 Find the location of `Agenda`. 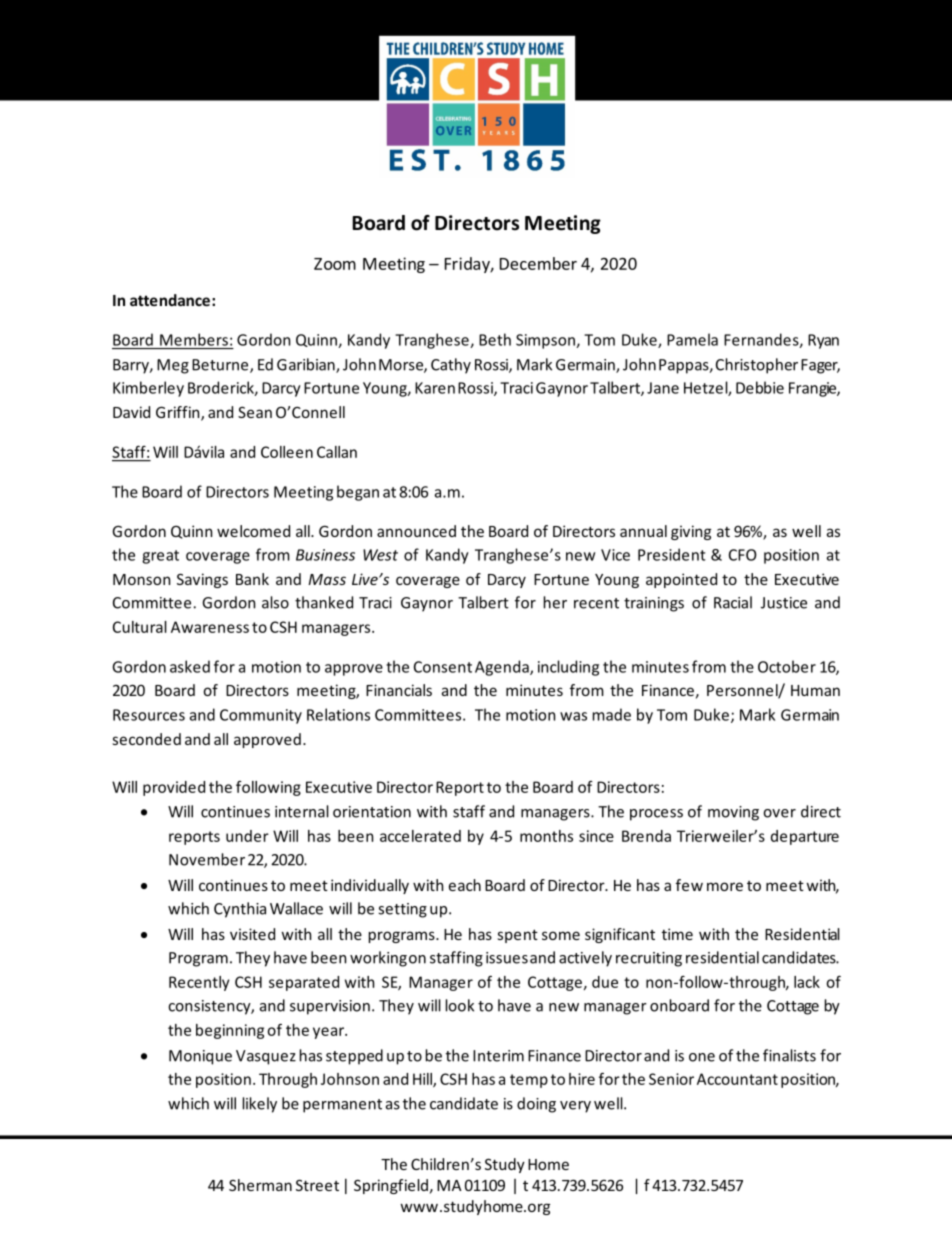

Agenda is located at coordinates (503, 668).
